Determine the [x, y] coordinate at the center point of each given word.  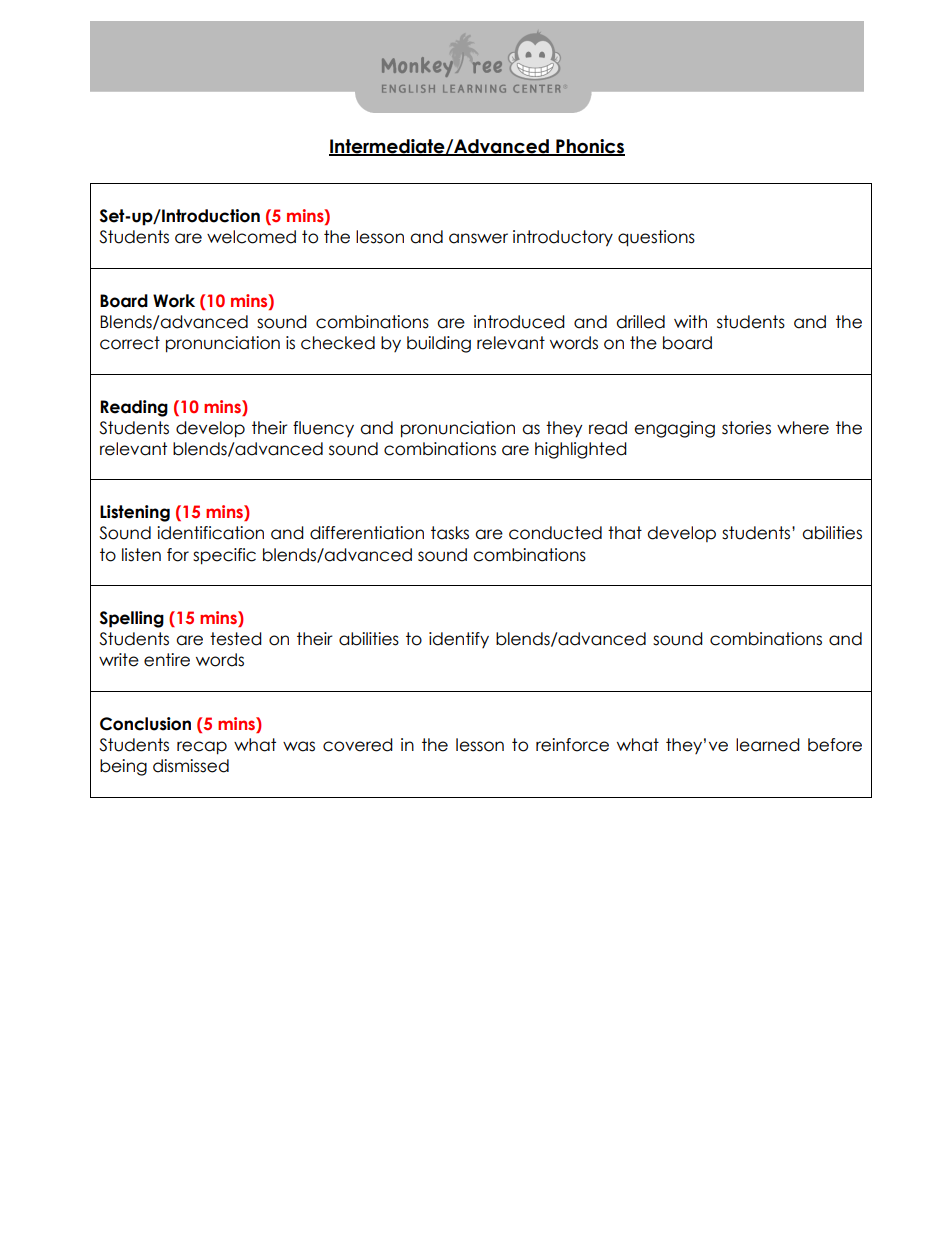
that [625, 533]
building [439, 344]
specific [224, 556]
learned [768, 745]
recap [202, 748]
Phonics [589, 147]
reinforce [572, 745]
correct [130, 343]
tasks [450, 533]
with [690, 321]
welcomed [251, 237]
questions [656, 238]
